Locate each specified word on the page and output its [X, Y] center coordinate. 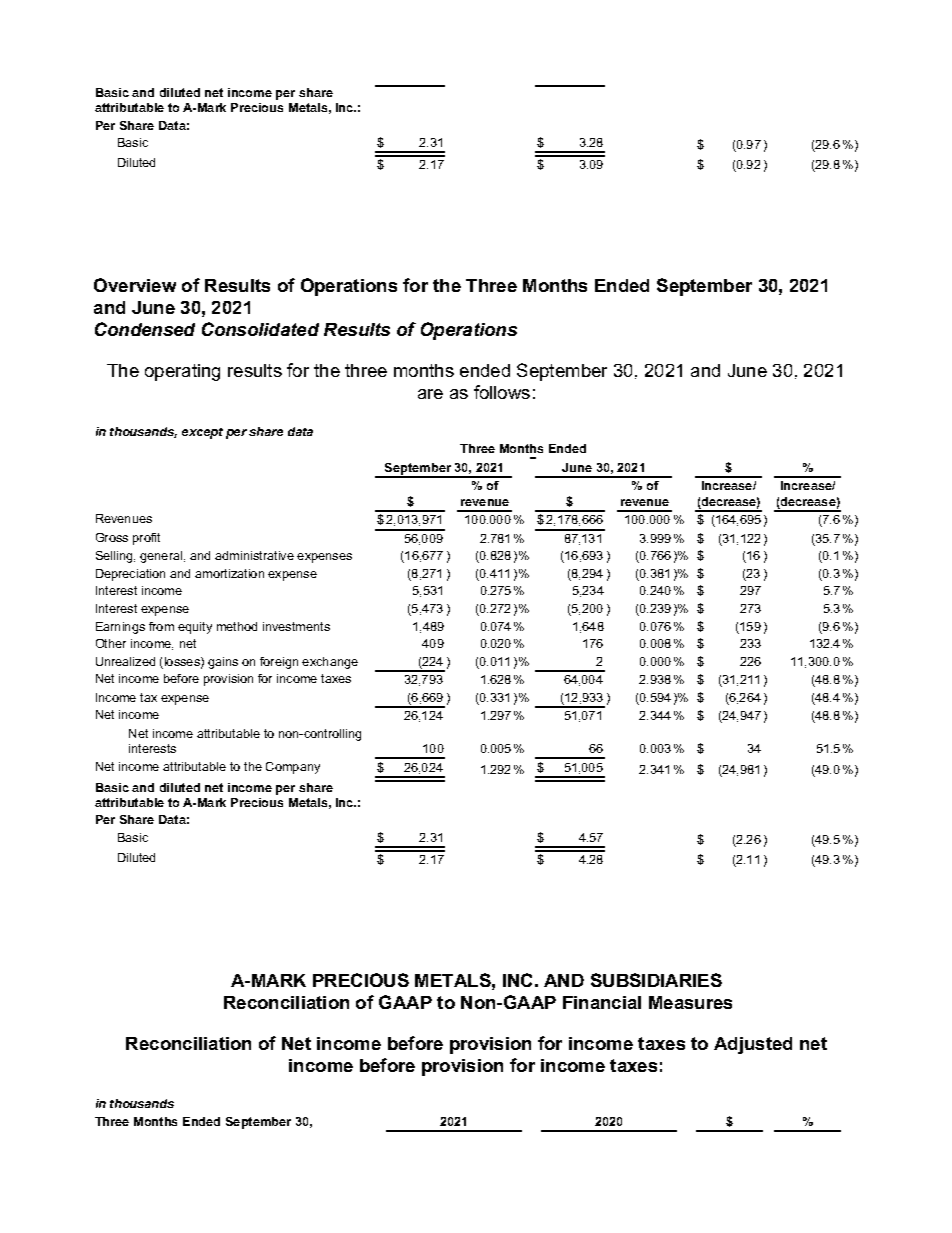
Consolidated [260, 329]
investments [296, 626]
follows [502, 392]
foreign [279, 663]
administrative [254, 555]
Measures [690, 1002]
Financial [602, 1002]
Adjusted [753, 1045]
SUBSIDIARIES [656, 980]
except [202, 433]
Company [293, 768]
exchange [330, 663]
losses [183, 662]
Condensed [145, 329]
